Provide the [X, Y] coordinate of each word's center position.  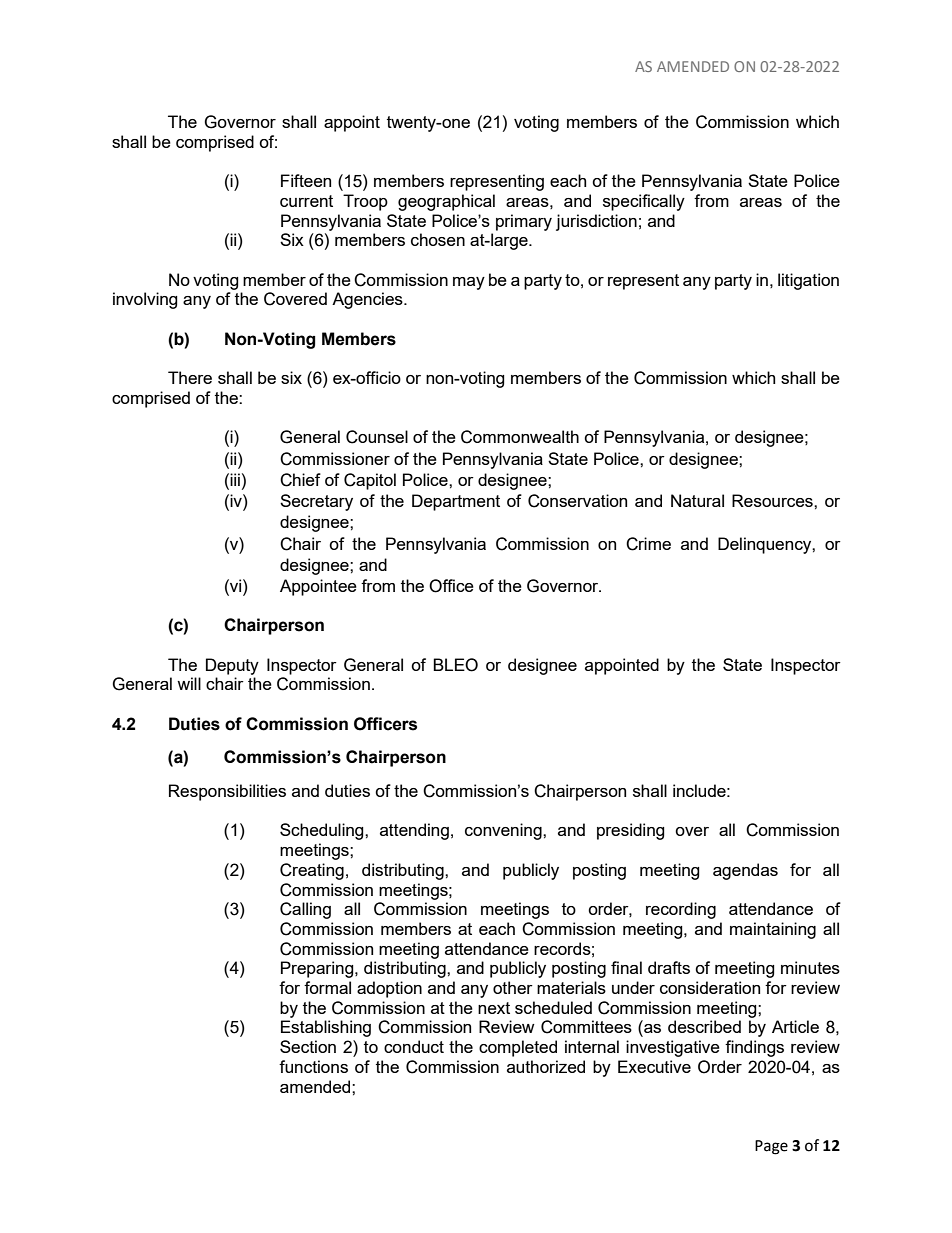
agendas [745, 871]
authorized [546, 1066]
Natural [697, 500]
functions [313, 1066]
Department [456, 502]
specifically [644, 202]
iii [234, 479]
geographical [446, 202]
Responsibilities [227, 792]
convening [504, 831]
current [306, 201]
